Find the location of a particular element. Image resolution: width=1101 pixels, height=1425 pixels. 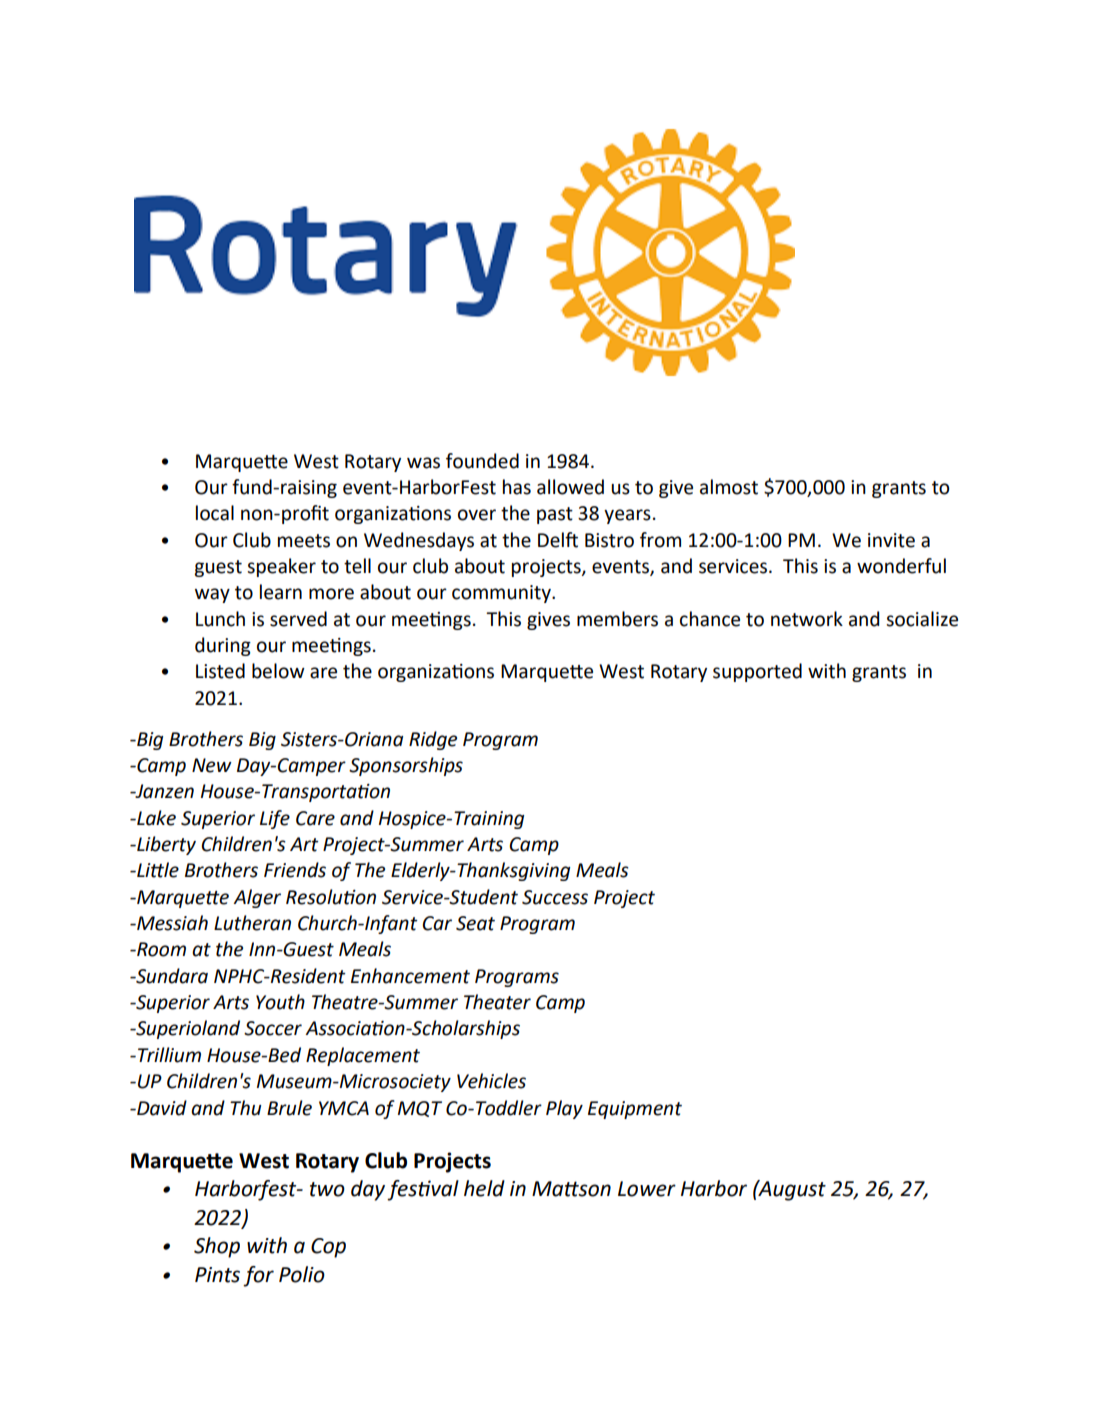

Shop is located at coordinates (217, 1247).
